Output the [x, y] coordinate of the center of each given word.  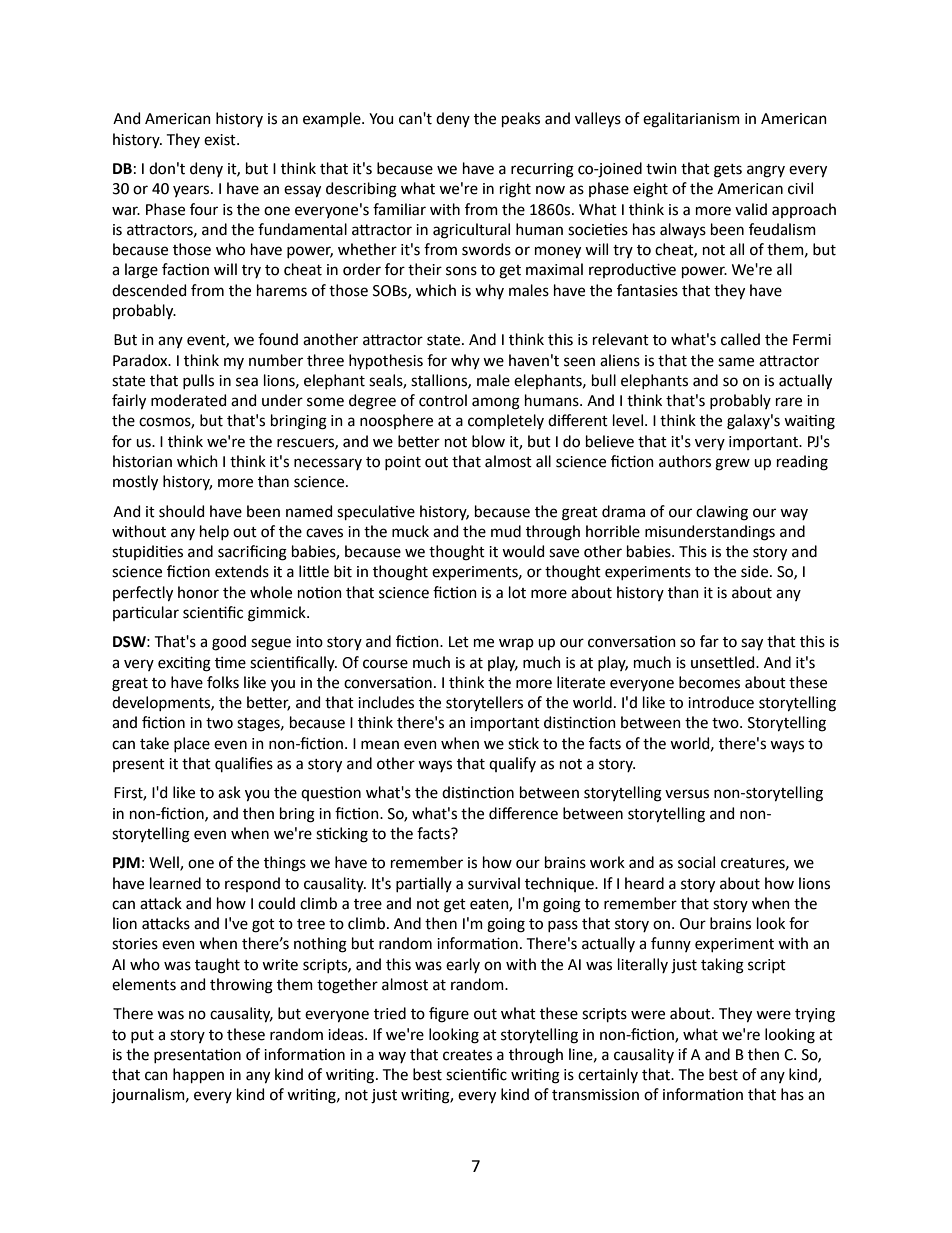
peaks [521, 119]
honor [198, 592]
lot [517, 592]
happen [198, 1075]
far [709, 641]
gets [728, 171]
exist [221, 140]
